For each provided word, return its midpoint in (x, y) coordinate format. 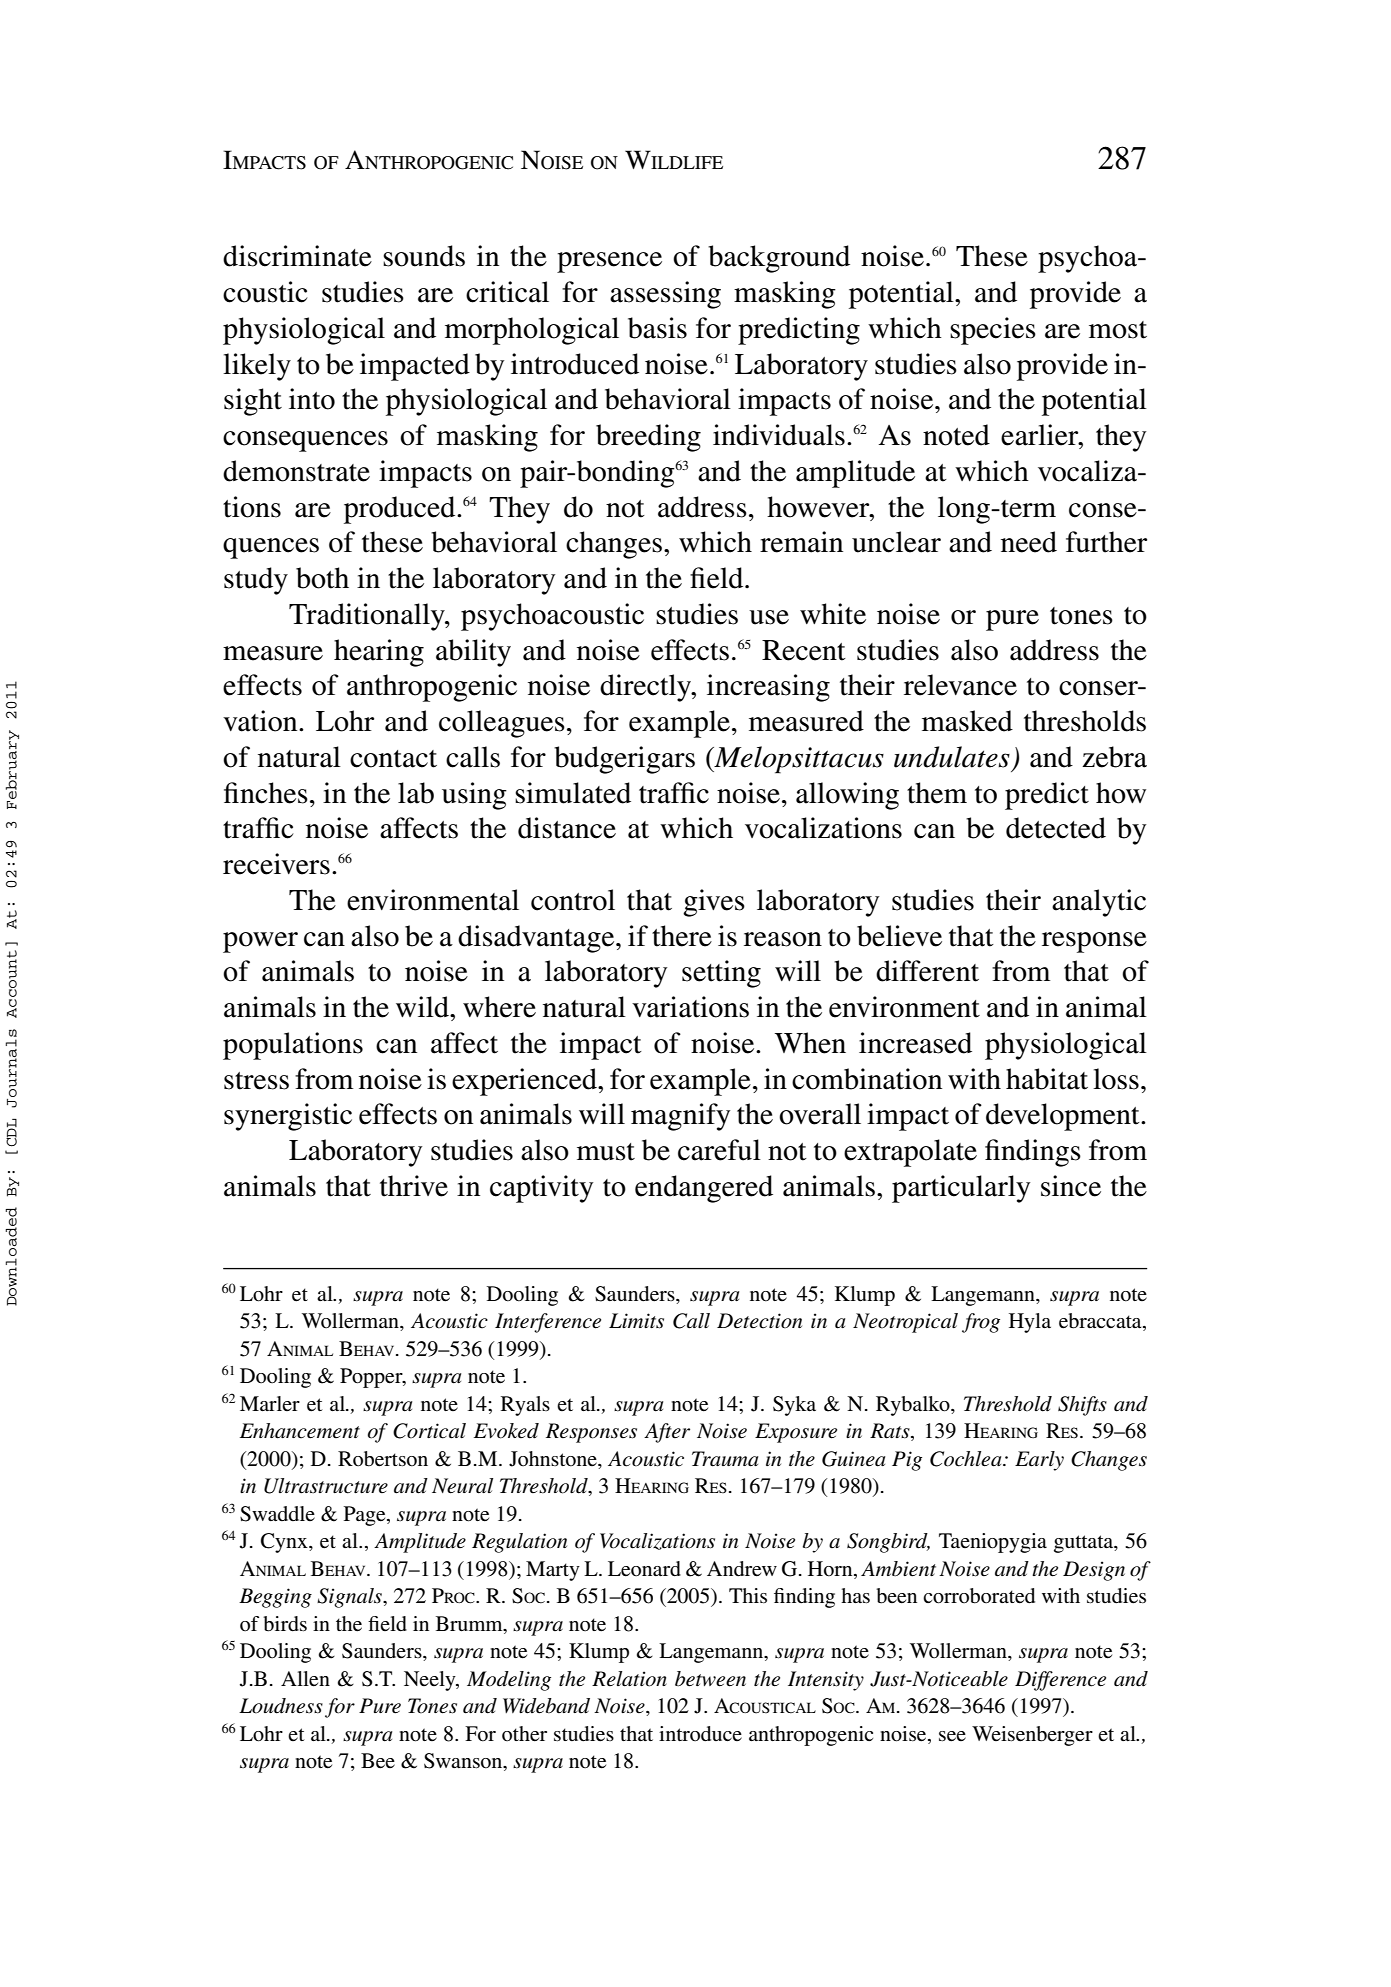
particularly (961, 1189)
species (993, 331)
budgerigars (624, 760)
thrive (414, 1186)
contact (393, 759)
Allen (305, 1679)
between (710, 1679)
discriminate (297, 256)
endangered (704, 1189)
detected (1056, 828)
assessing (665, 295)
